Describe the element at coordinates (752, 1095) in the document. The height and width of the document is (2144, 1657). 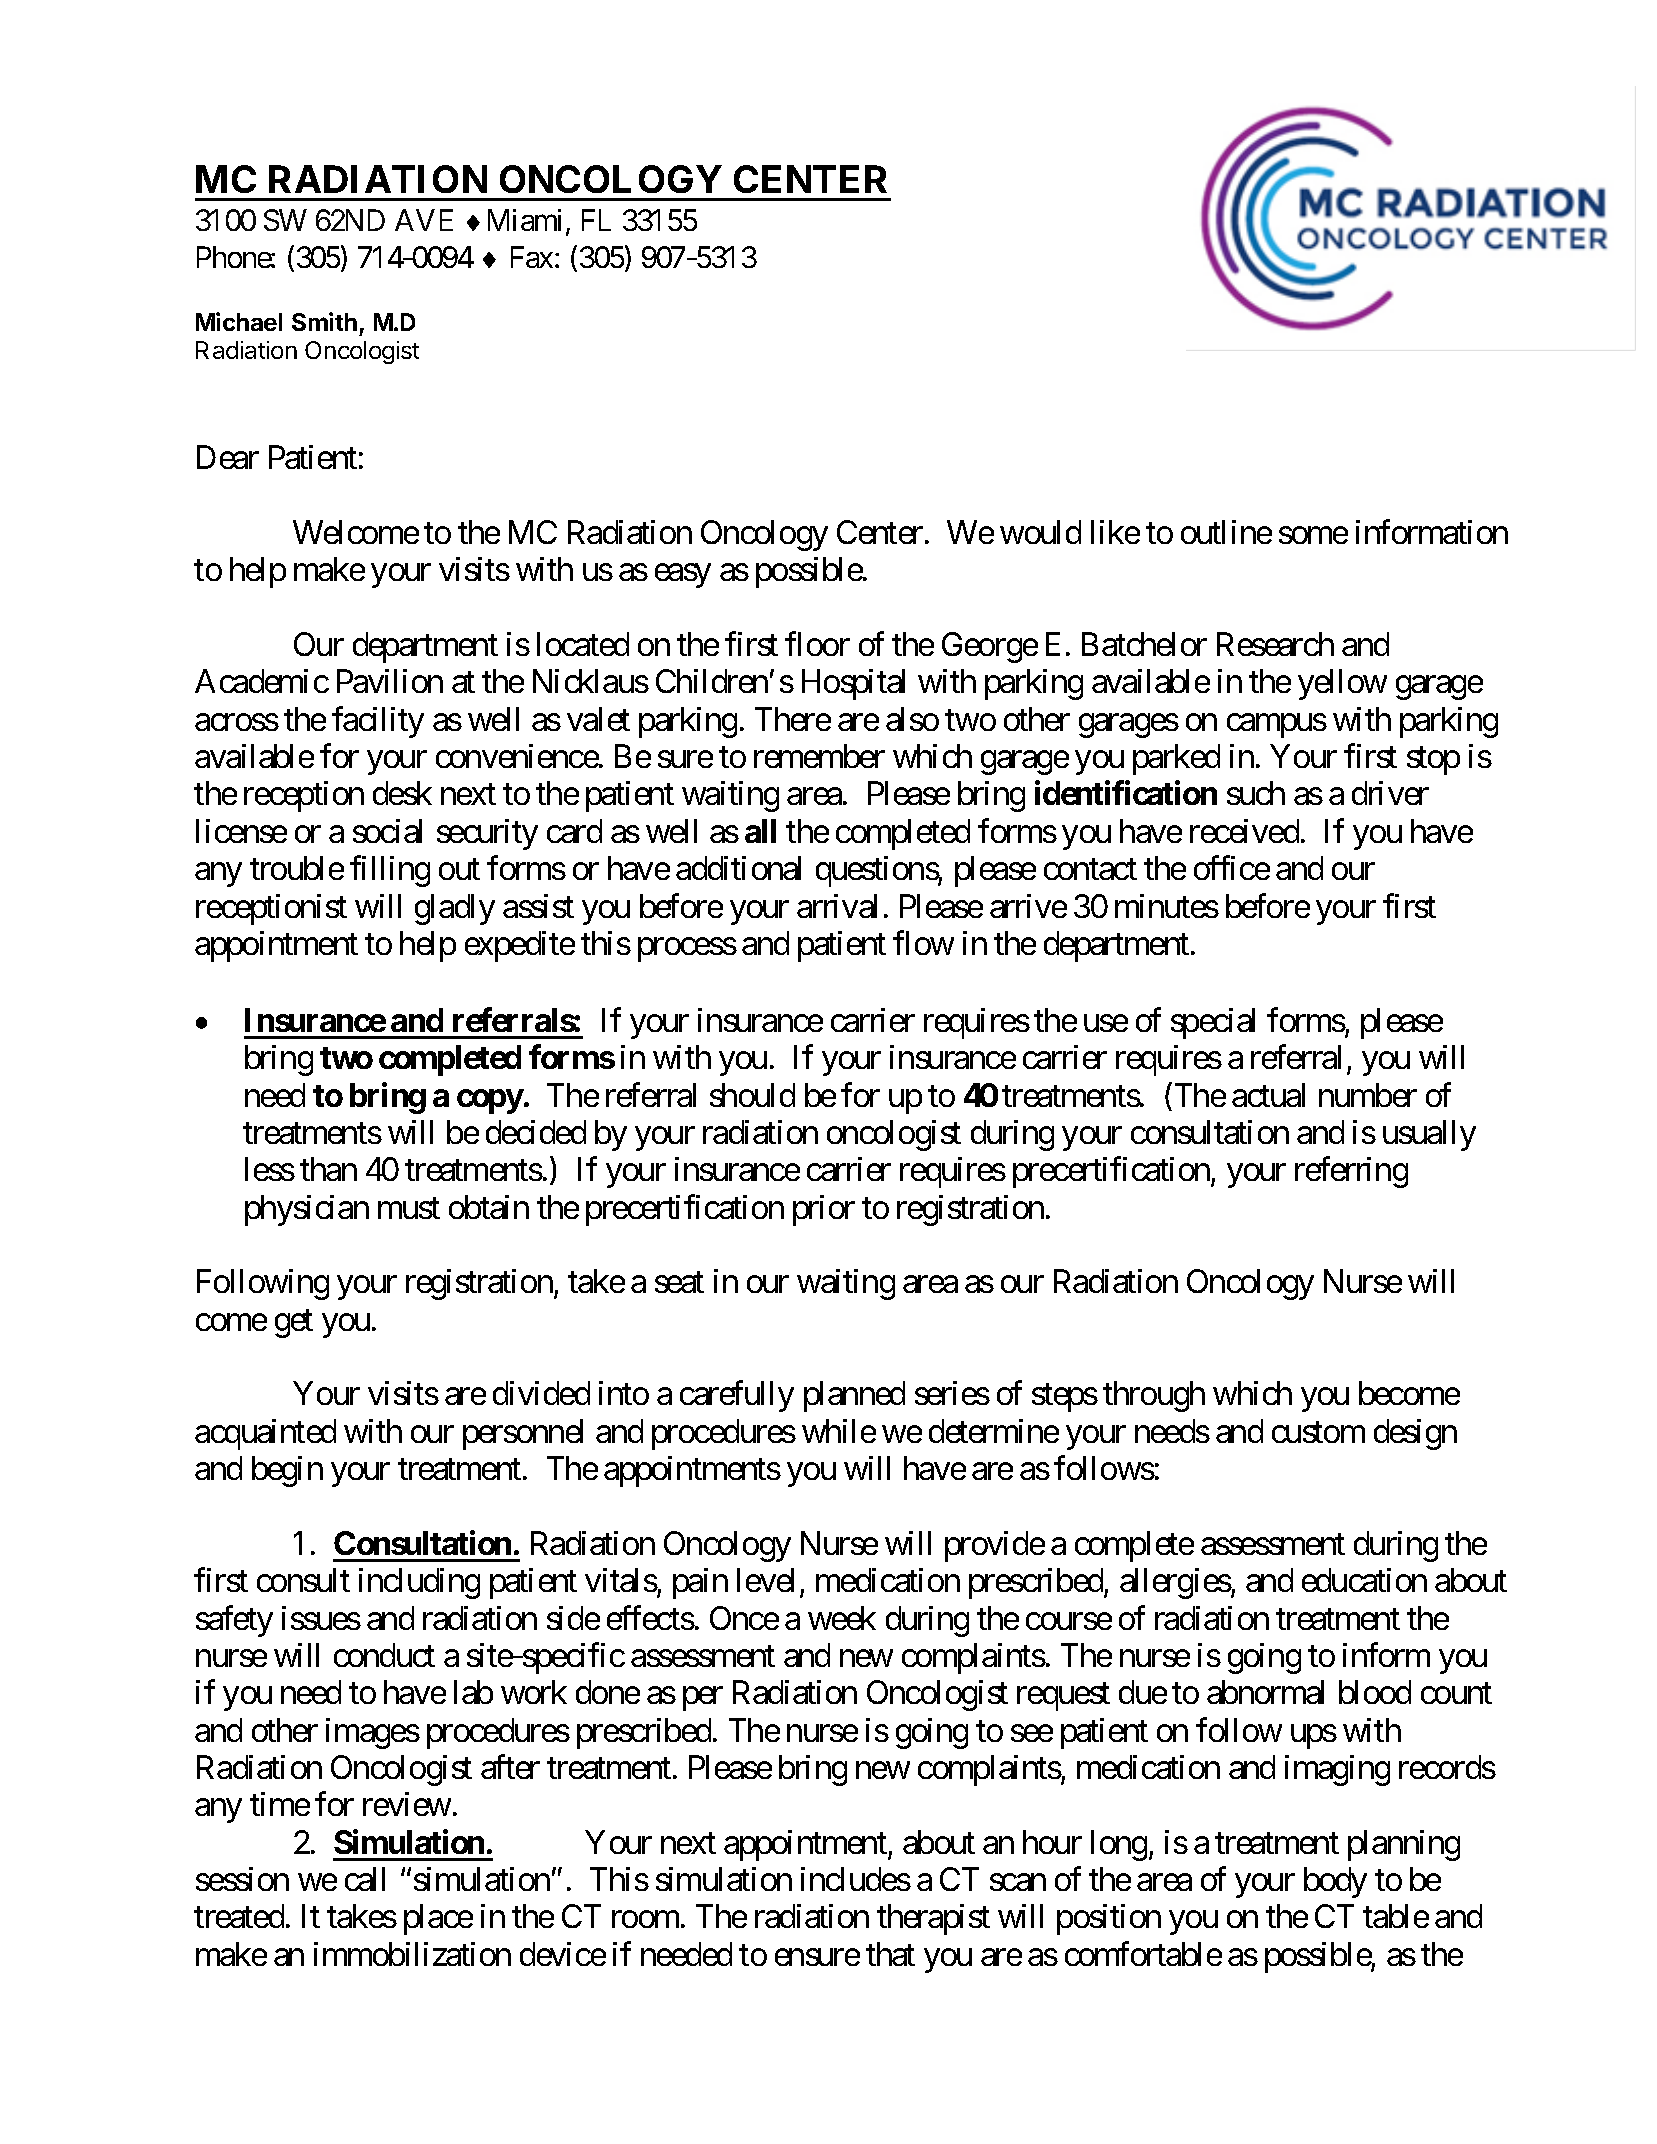
I see `should` at that location.
